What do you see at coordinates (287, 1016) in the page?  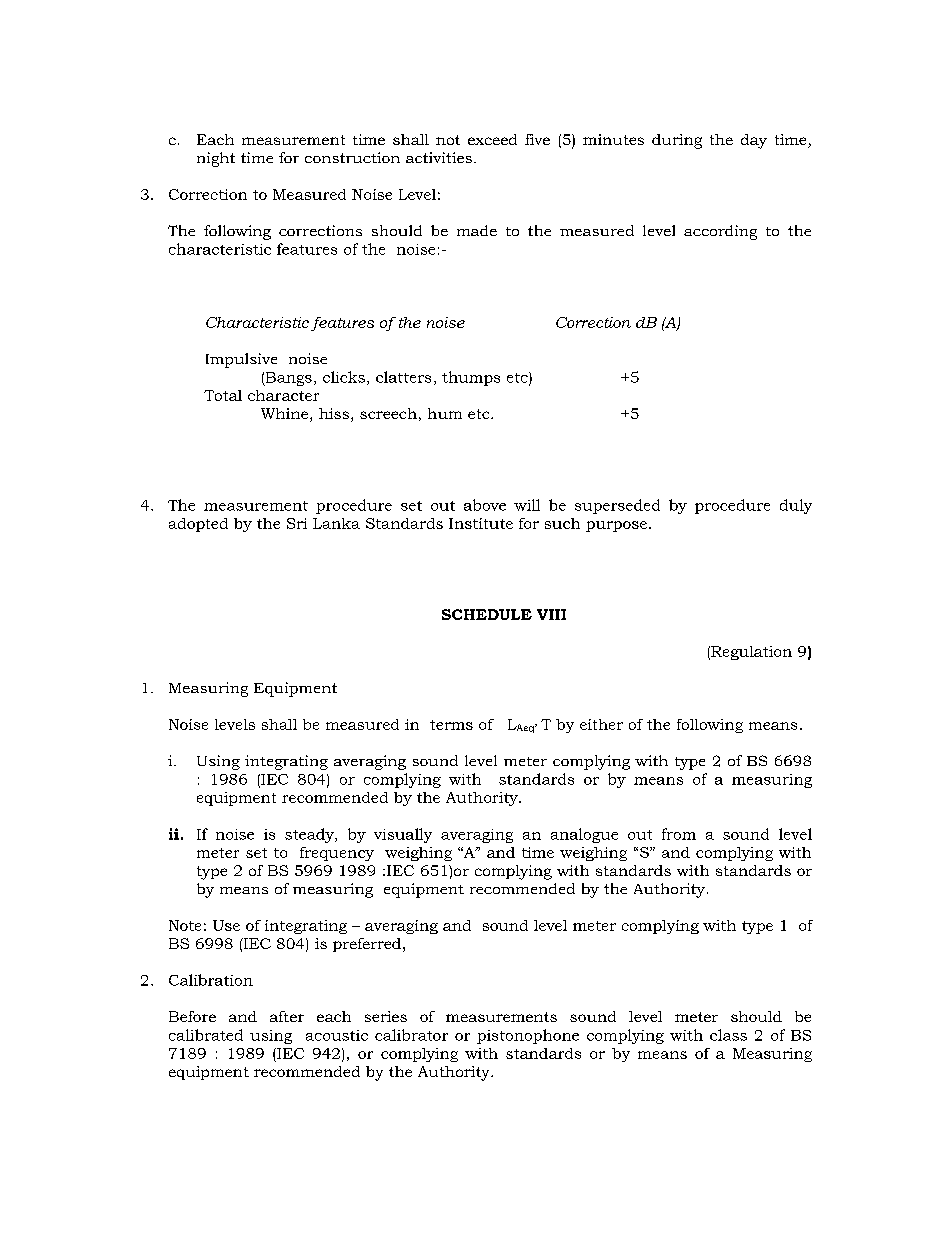 I see `after` at bounding box center [287, 1016].
